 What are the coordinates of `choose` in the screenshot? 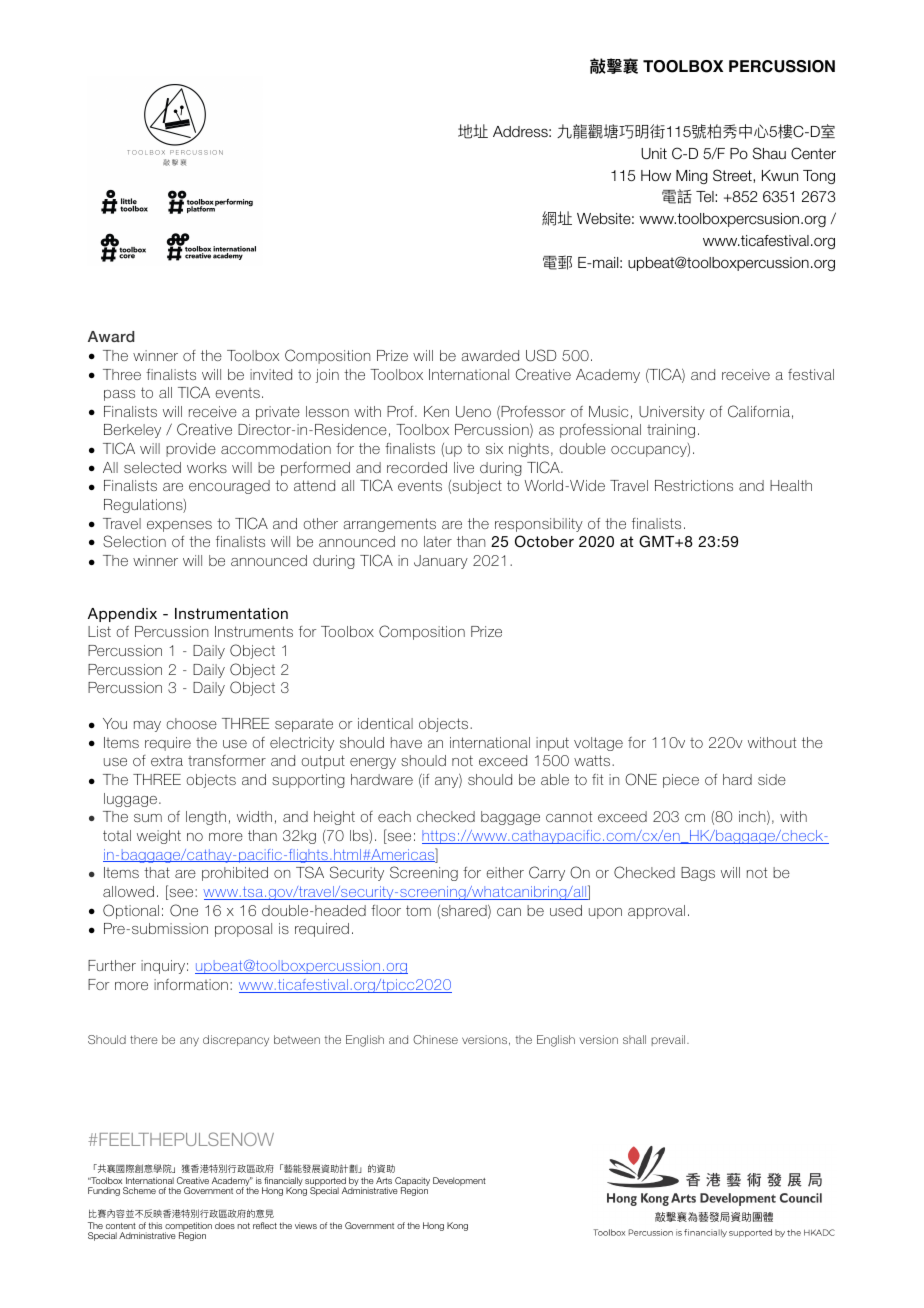 It's located at (192, 723).
